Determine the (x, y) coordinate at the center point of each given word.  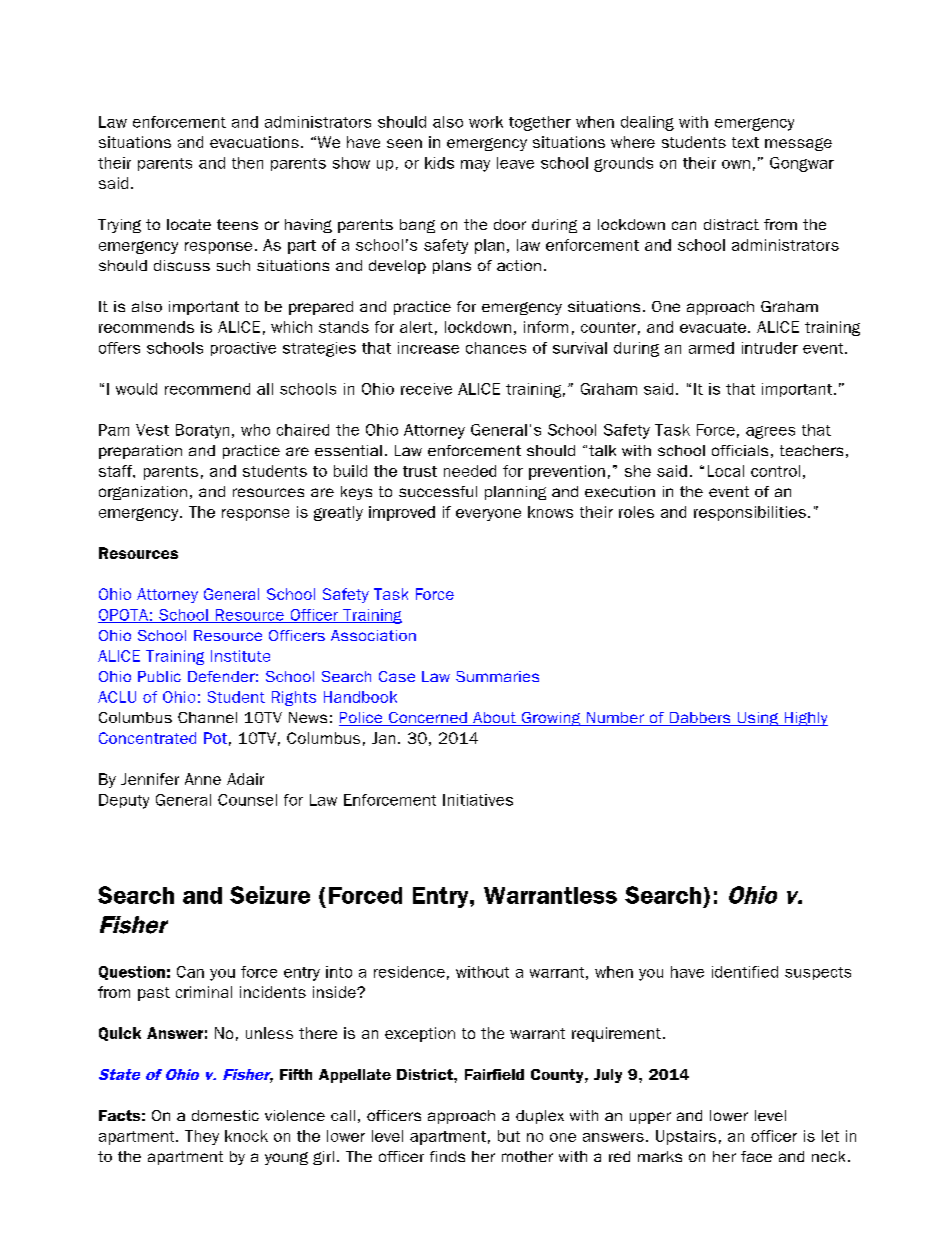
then (247, 163)
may (475, 166)
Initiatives (478, 800)
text (745, 142)
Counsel (247, 800)
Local (726, 471)
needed (470, 471)
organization (143, 493)
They (202, 1137)
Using (757, 719)
